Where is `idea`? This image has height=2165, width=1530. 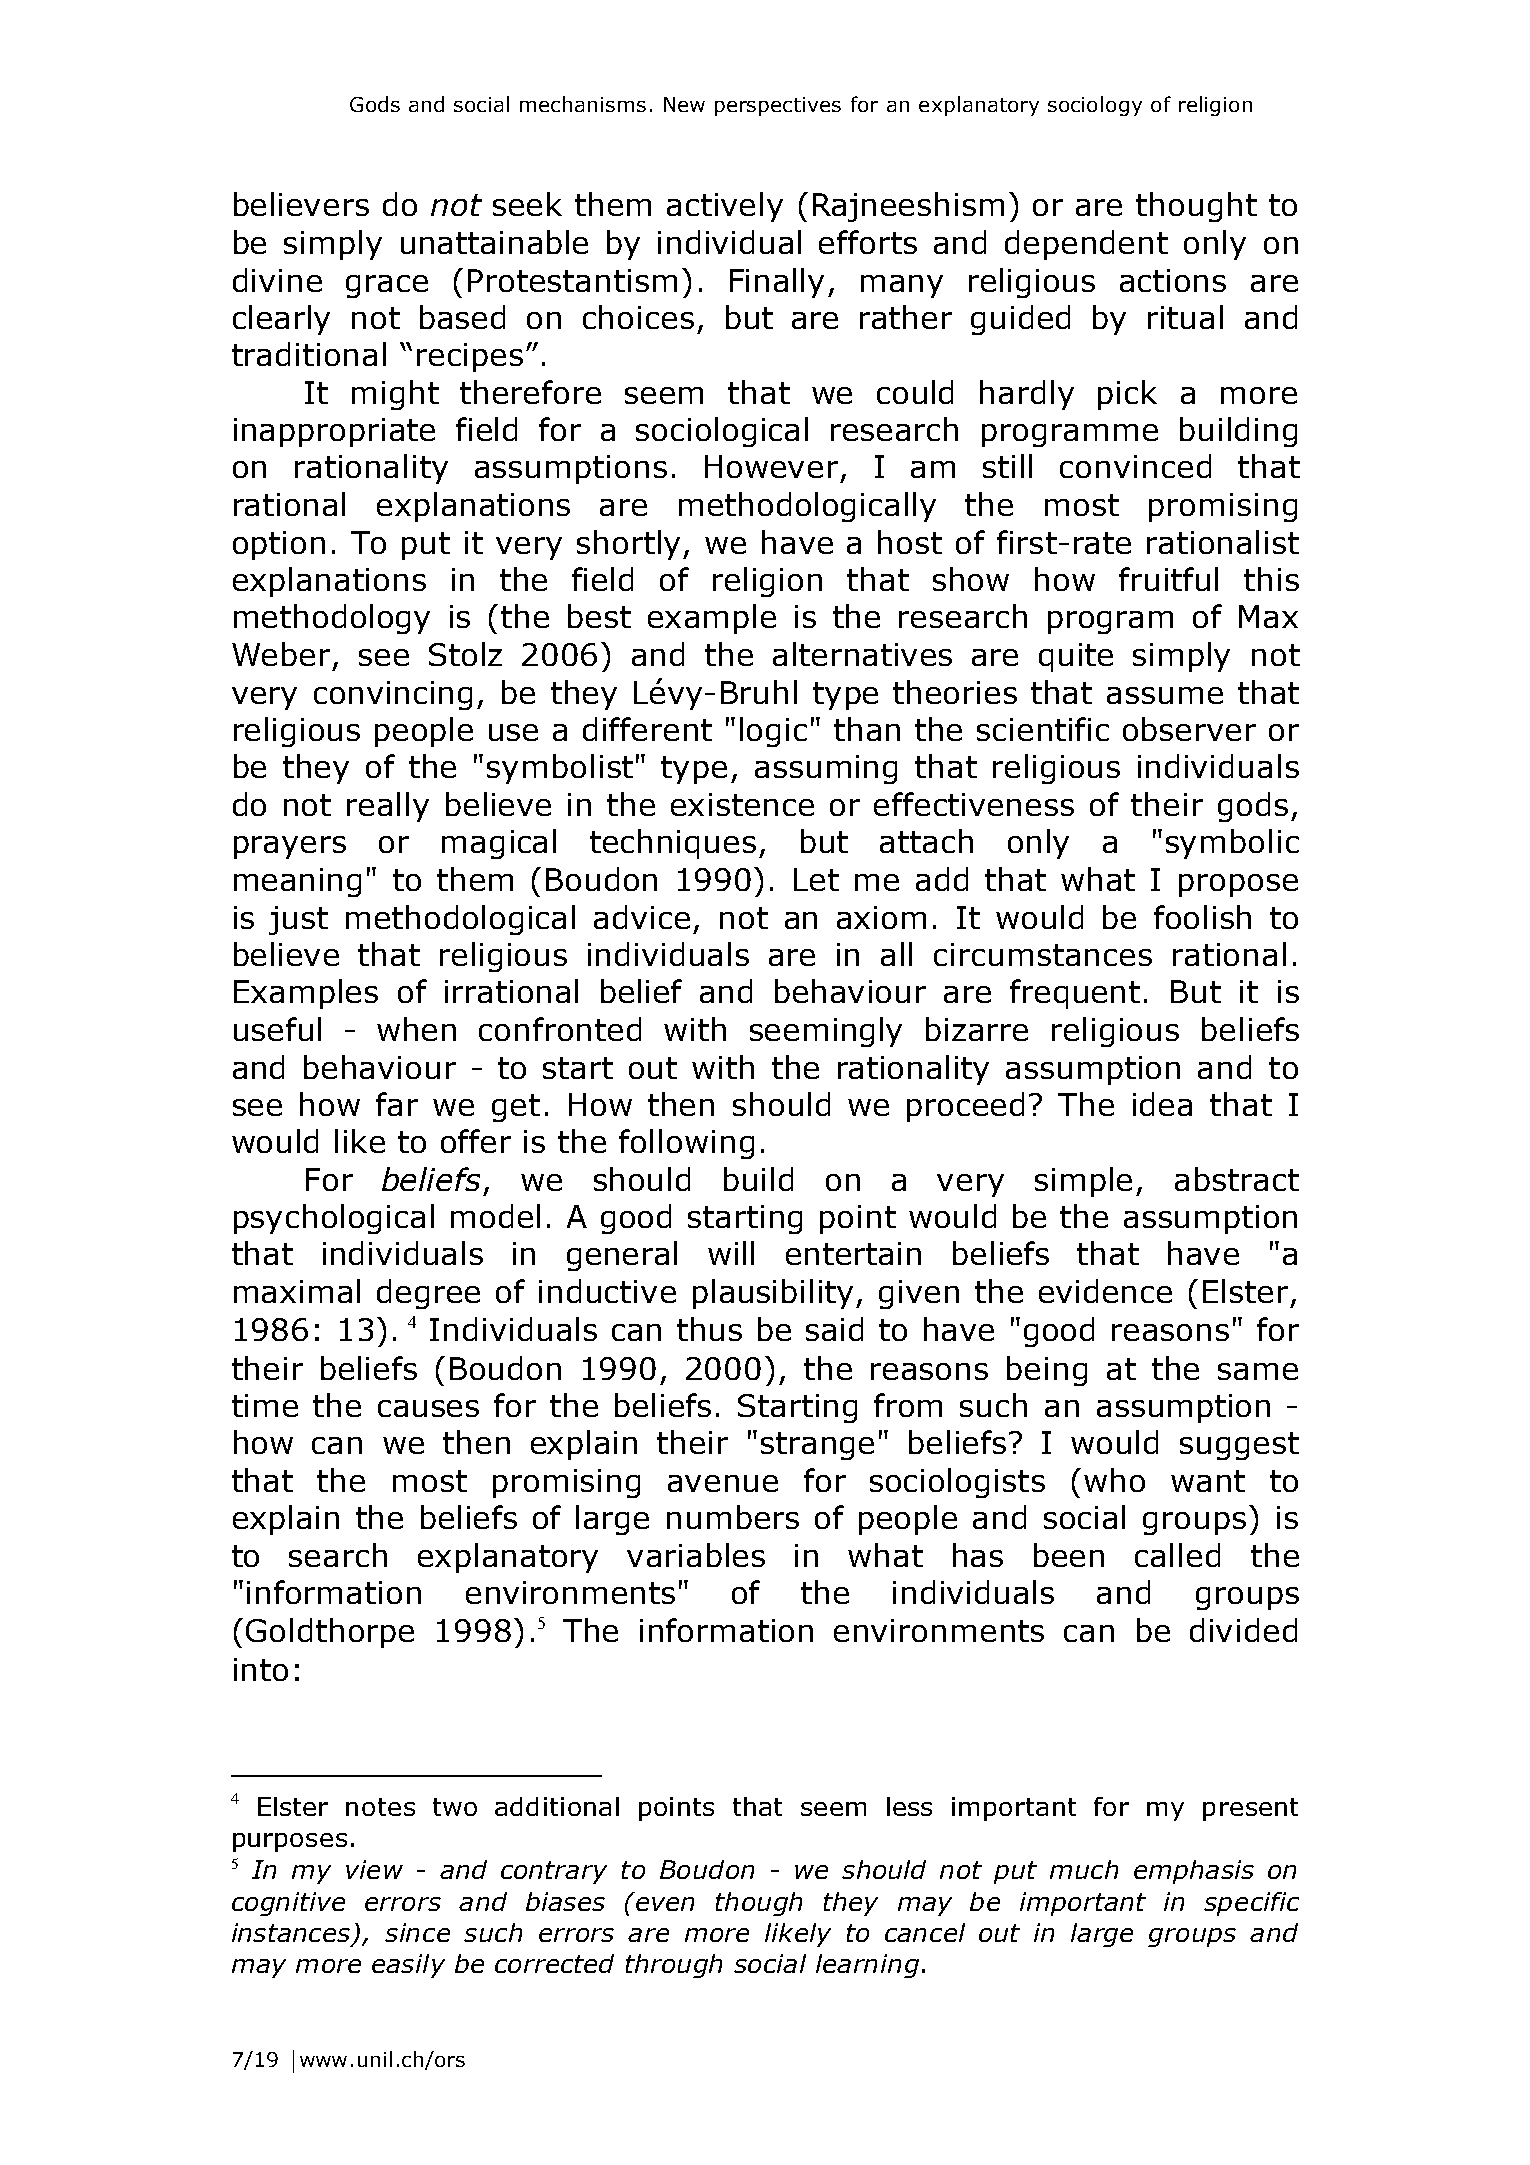 idea is located at coordinates (1162, 1104).
